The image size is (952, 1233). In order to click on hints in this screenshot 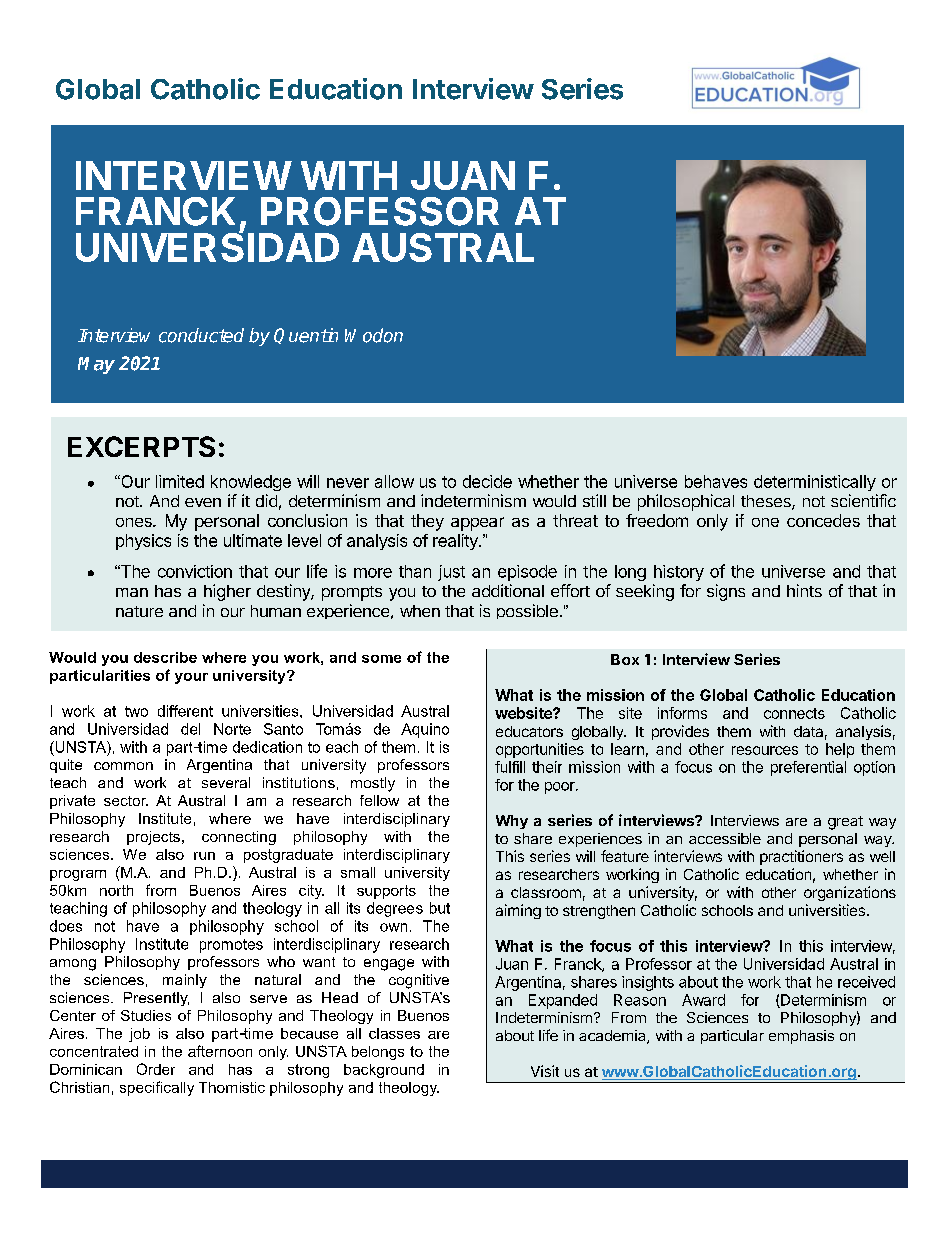, I will do `click(804, 590)`.
